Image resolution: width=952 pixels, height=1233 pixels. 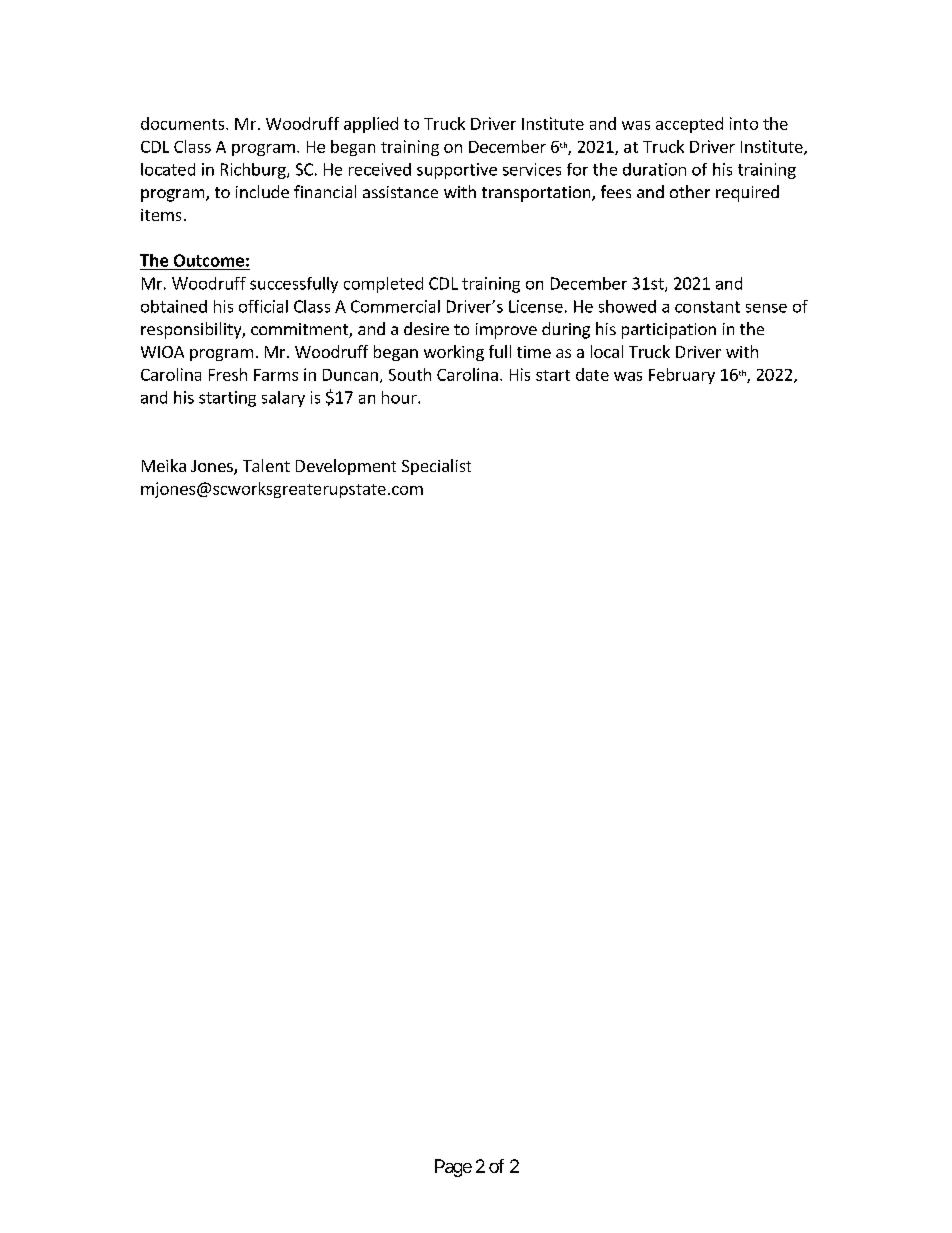 I want to click on local, so click(x=607, y=351).
